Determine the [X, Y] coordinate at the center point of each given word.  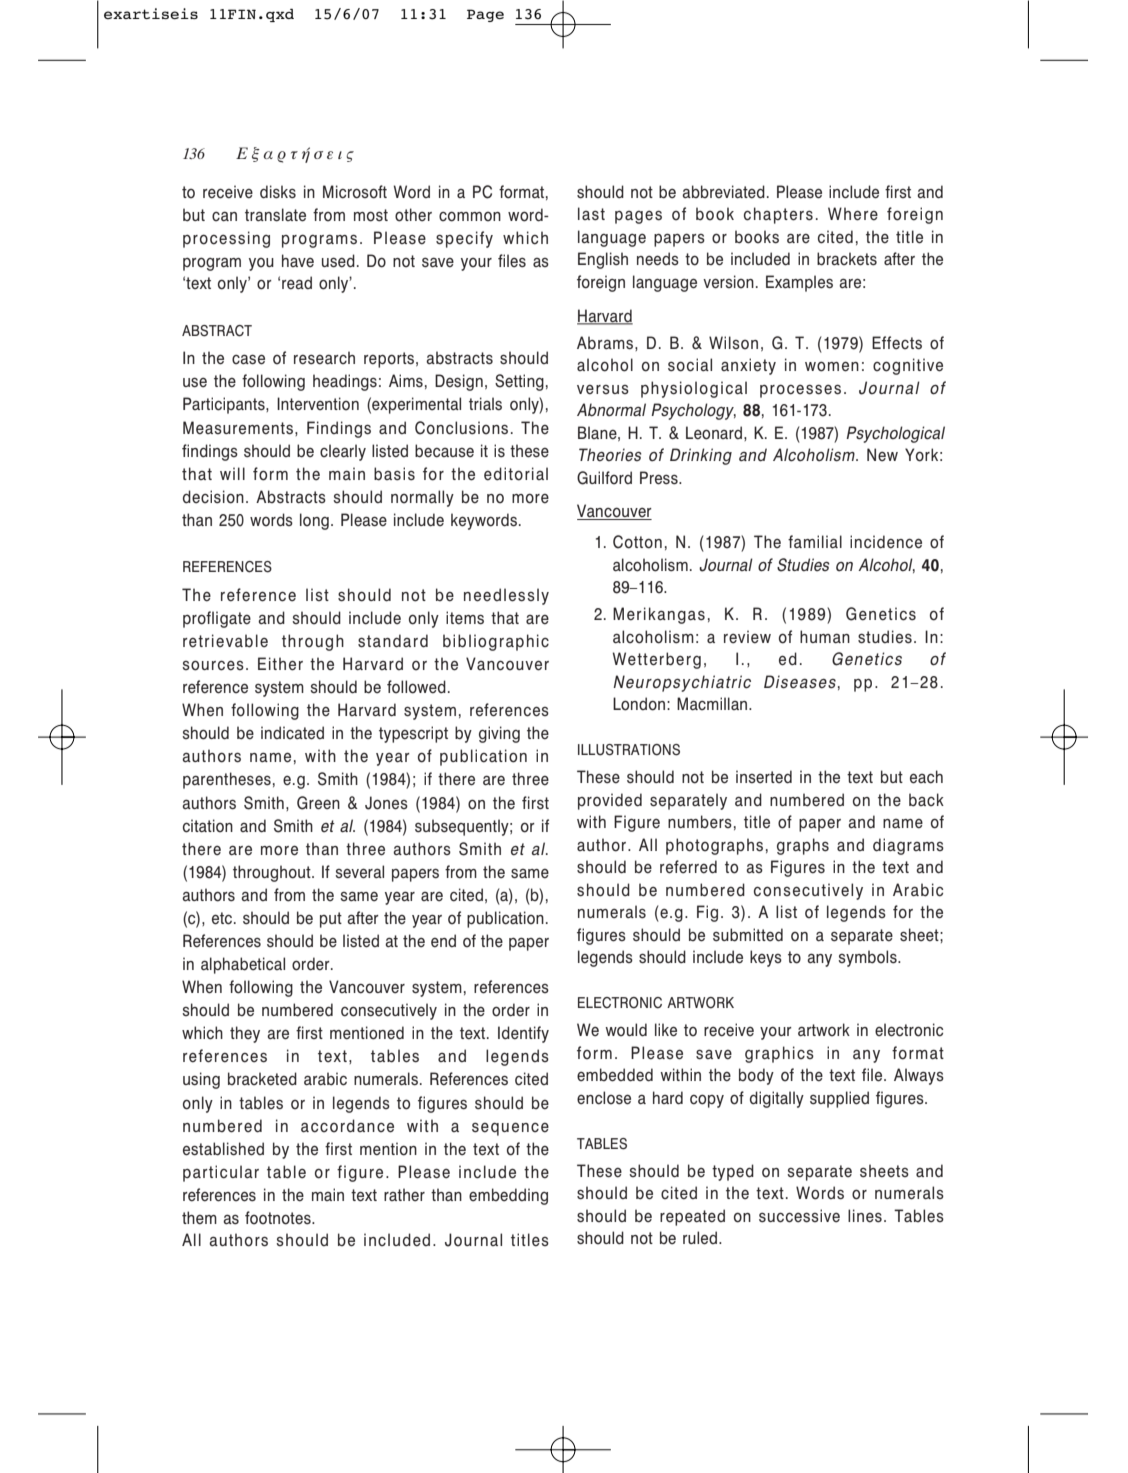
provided [610, 801]
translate [275, 215]
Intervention [318, 404]
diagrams [908, 846]
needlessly [506, 596]
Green [318, 803]
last [591, 214]
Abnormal [611, 410]
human [825, 637]
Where [853, 214]
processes [800, 391]
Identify [523, 1034]
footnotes [279, 1218]
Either [280, 664]
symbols [868, 958]
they [245, 1034]
